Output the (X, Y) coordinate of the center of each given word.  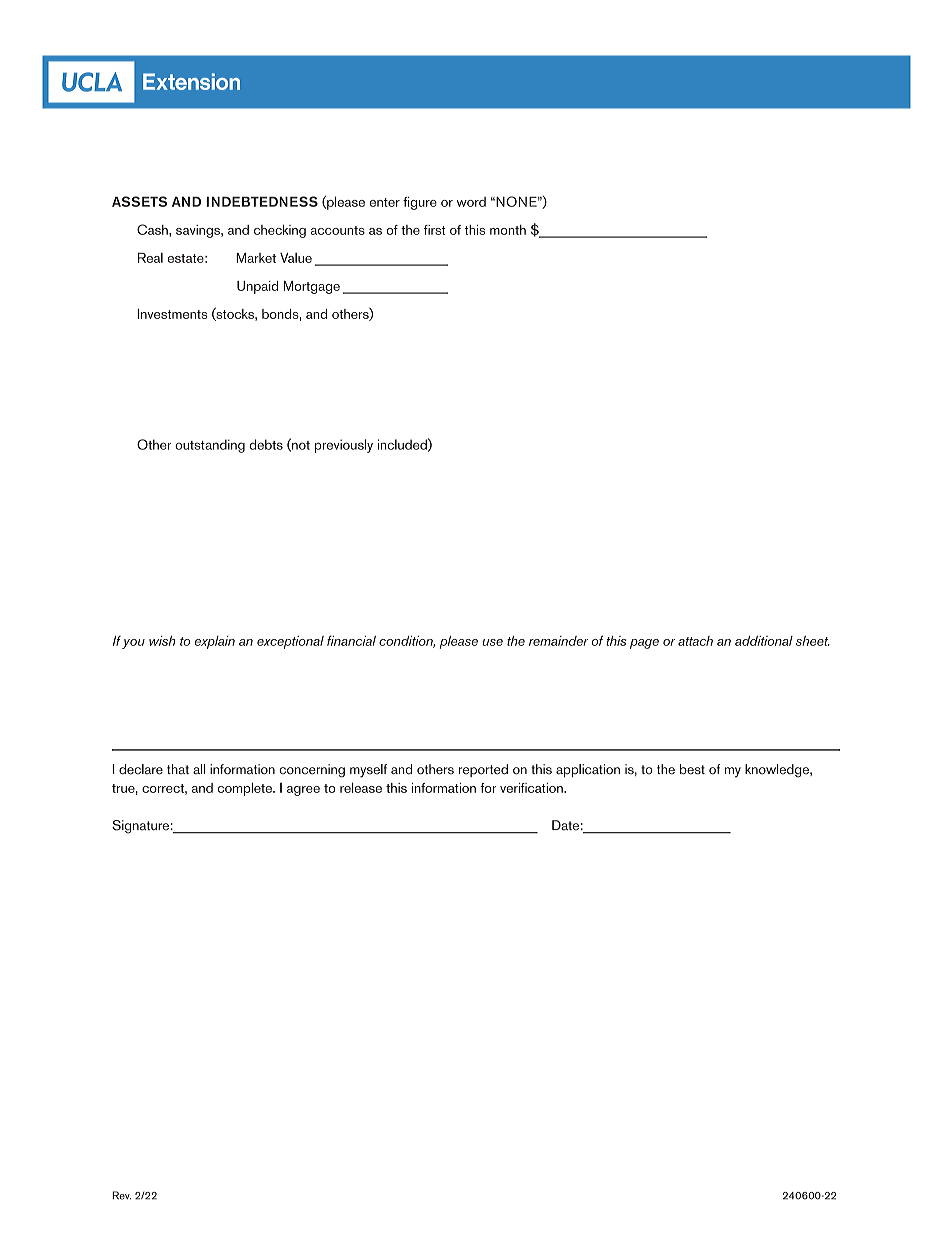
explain (215, 642)
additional (764, 641)
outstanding (210, 446)
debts (266, 444)
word (471, 202)
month (508, 230)
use (492, 642)
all (199, 769)
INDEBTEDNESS (262, 201)
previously (344, 446)
